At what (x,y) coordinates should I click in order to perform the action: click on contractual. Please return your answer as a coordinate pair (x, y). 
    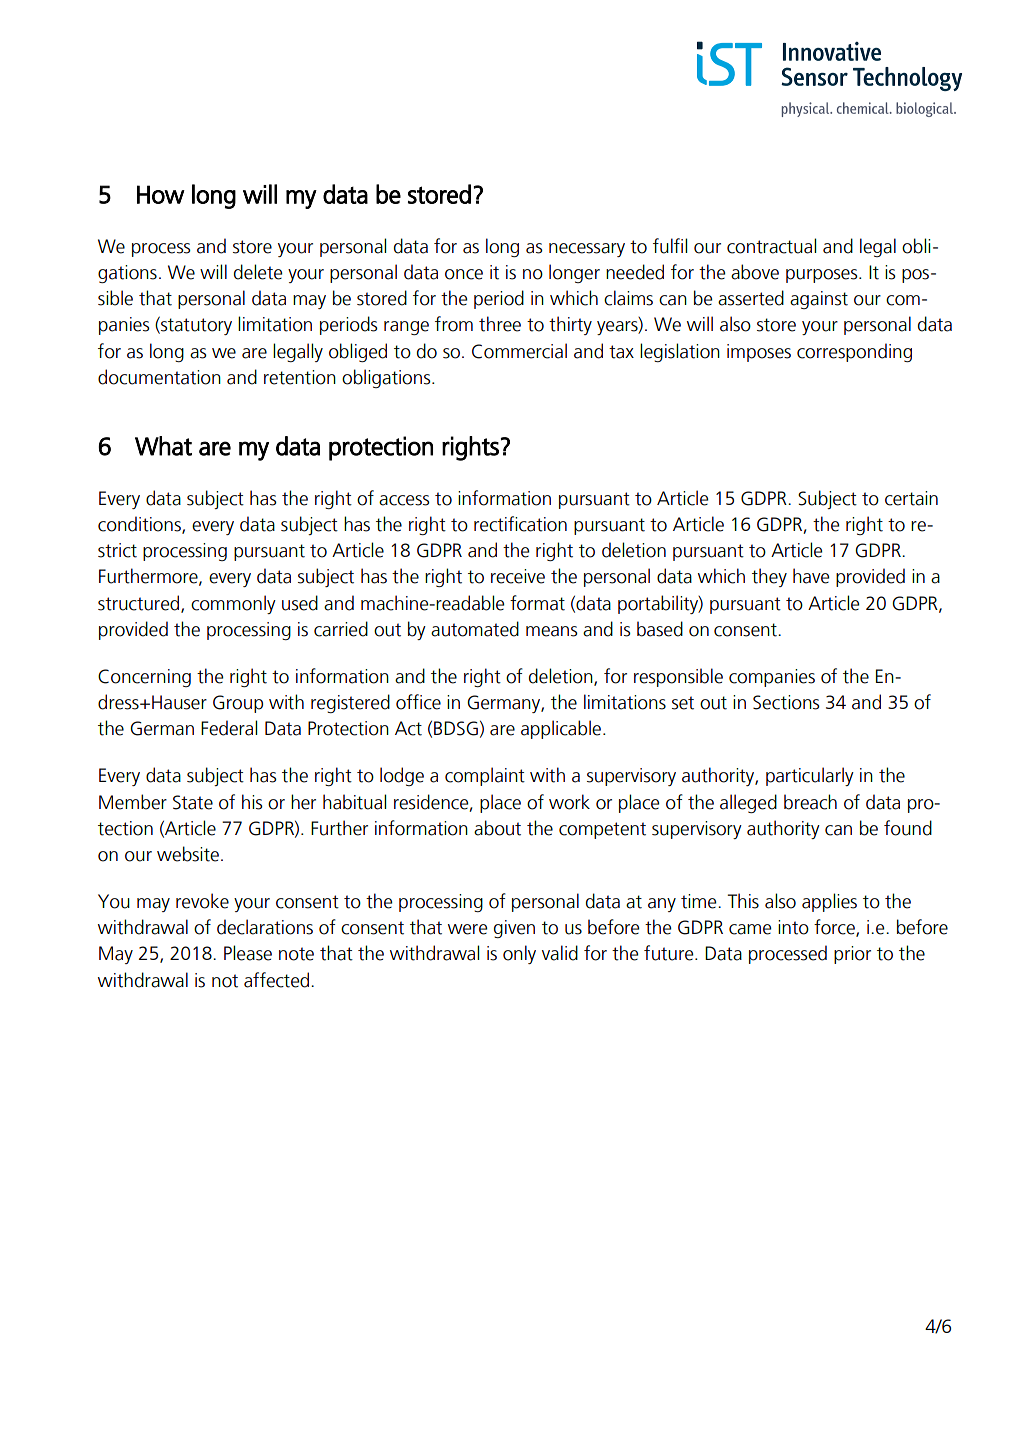
    Looking at the image, I should click on (771, 246).
